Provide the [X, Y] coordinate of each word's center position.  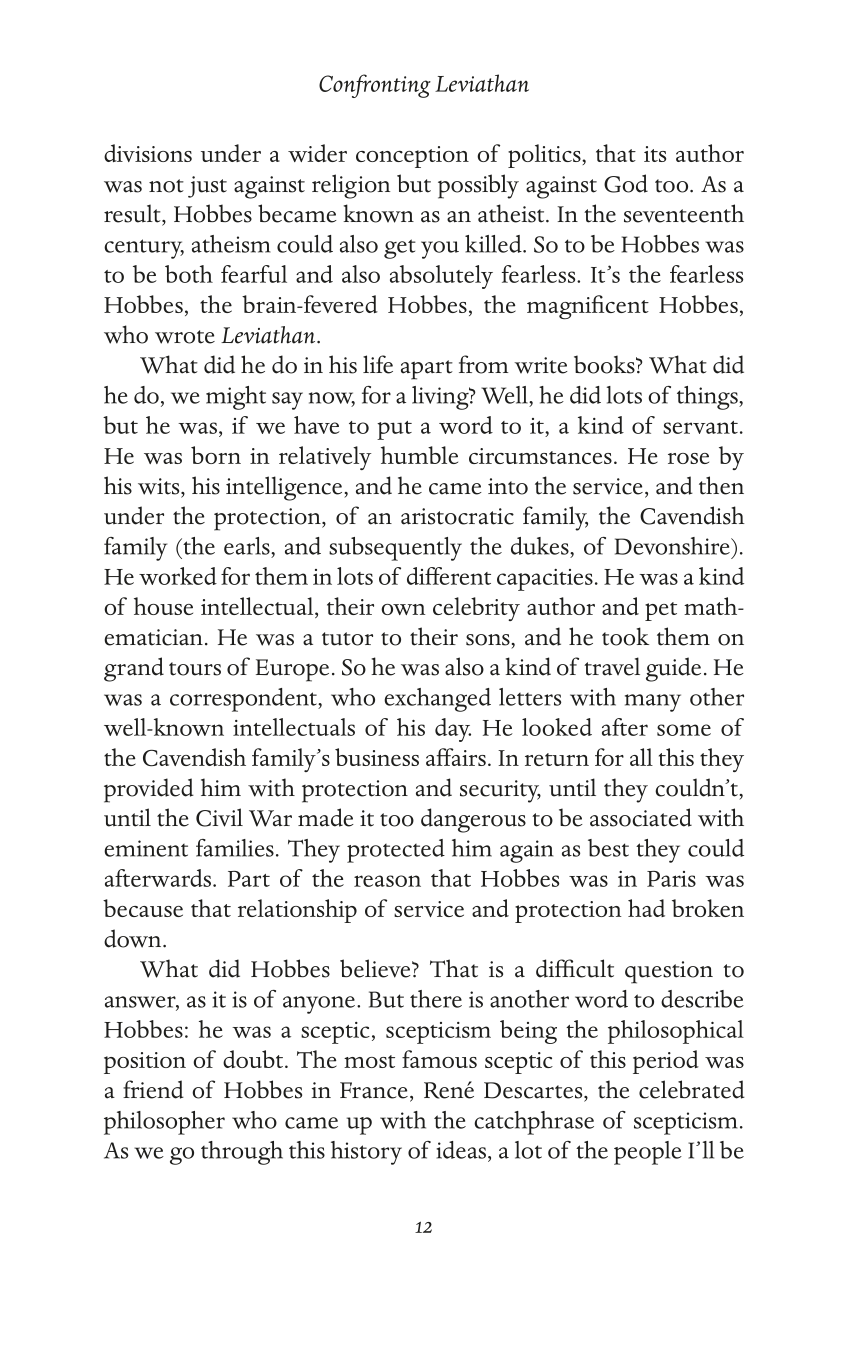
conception [412, 157]
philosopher [164, 1123]
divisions [148, 153]
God [626, 183]
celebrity [476, 609]
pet [661, 611]
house [163, 606]
